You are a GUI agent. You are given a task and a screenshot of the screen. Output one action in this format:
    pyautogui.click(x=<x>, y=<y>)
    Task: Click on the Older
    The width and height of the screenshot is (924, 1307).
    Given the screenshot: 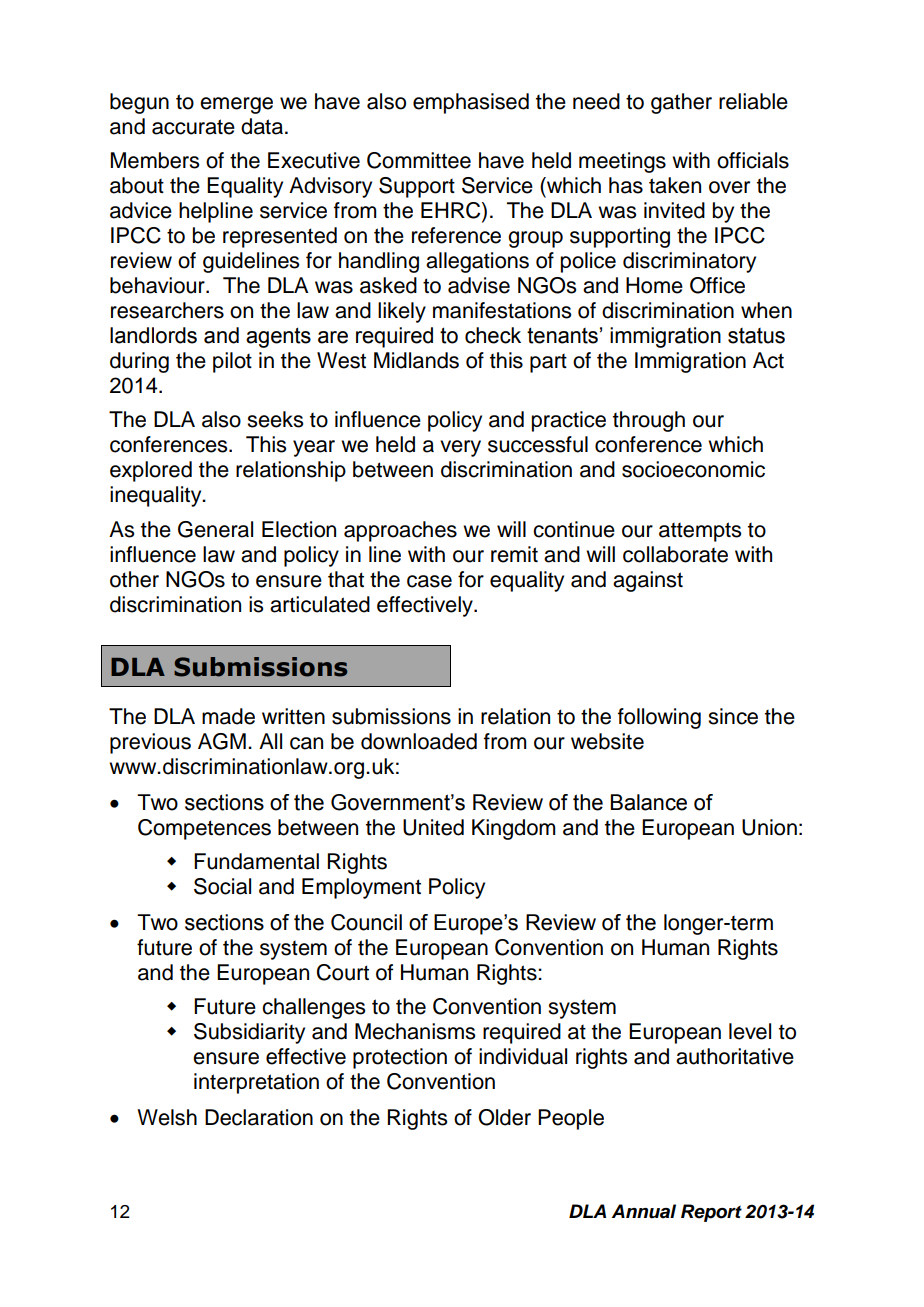 What is the action you would take?
    pyautogui.click(x=504, y=1117)
